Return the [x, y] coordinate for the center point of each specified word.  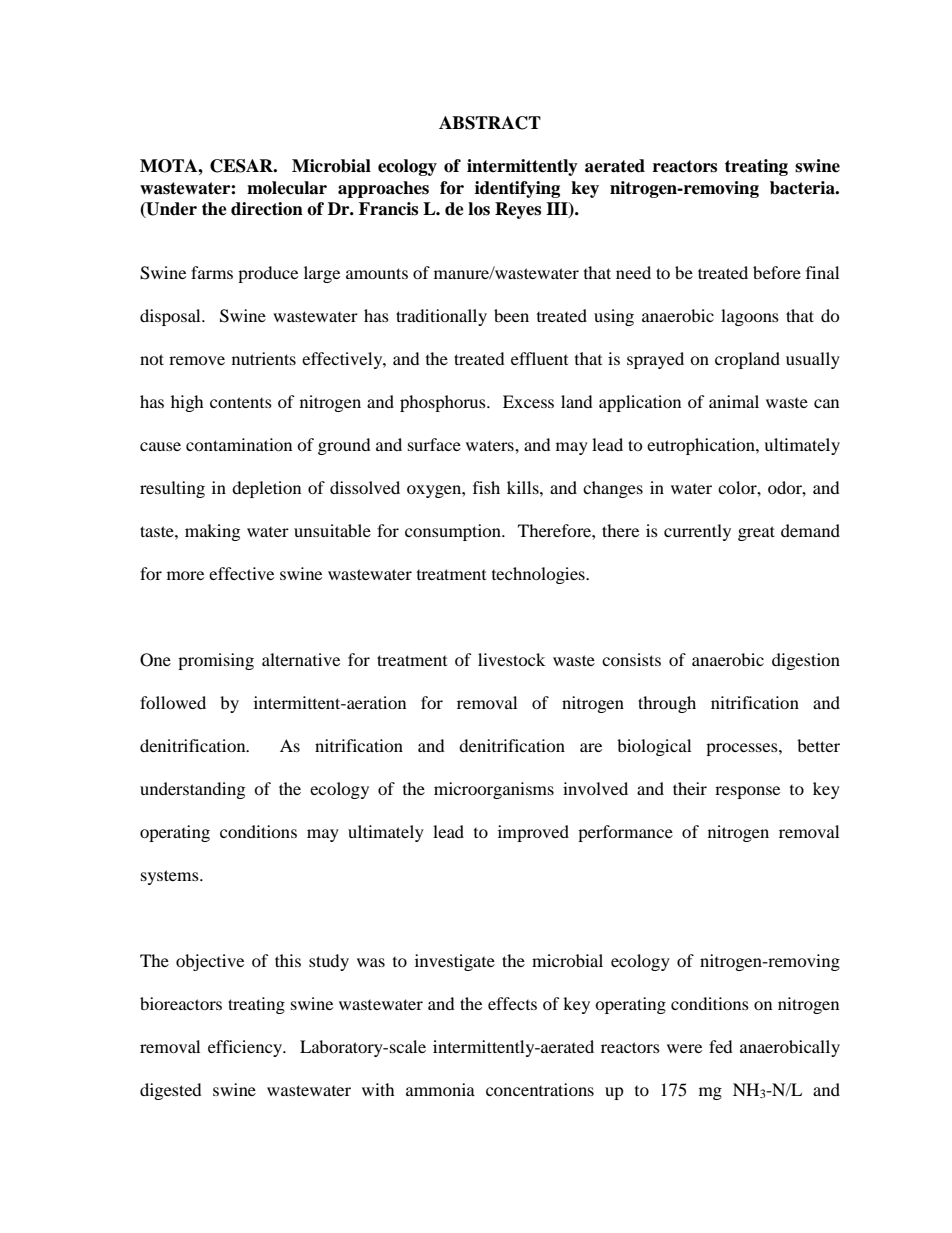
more [185, 575]
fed [721, 1046]
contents [241, 402]
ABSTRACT [490, 123]
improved [533, 833]
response [747, 792]
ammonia [440, 1089]
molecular [287, 188]
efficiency [246, 1048]
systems [171, 877]
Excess [528, 401]
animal [734, 401]
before [777, 272]
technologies [539, 575]
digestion [806, 661]
